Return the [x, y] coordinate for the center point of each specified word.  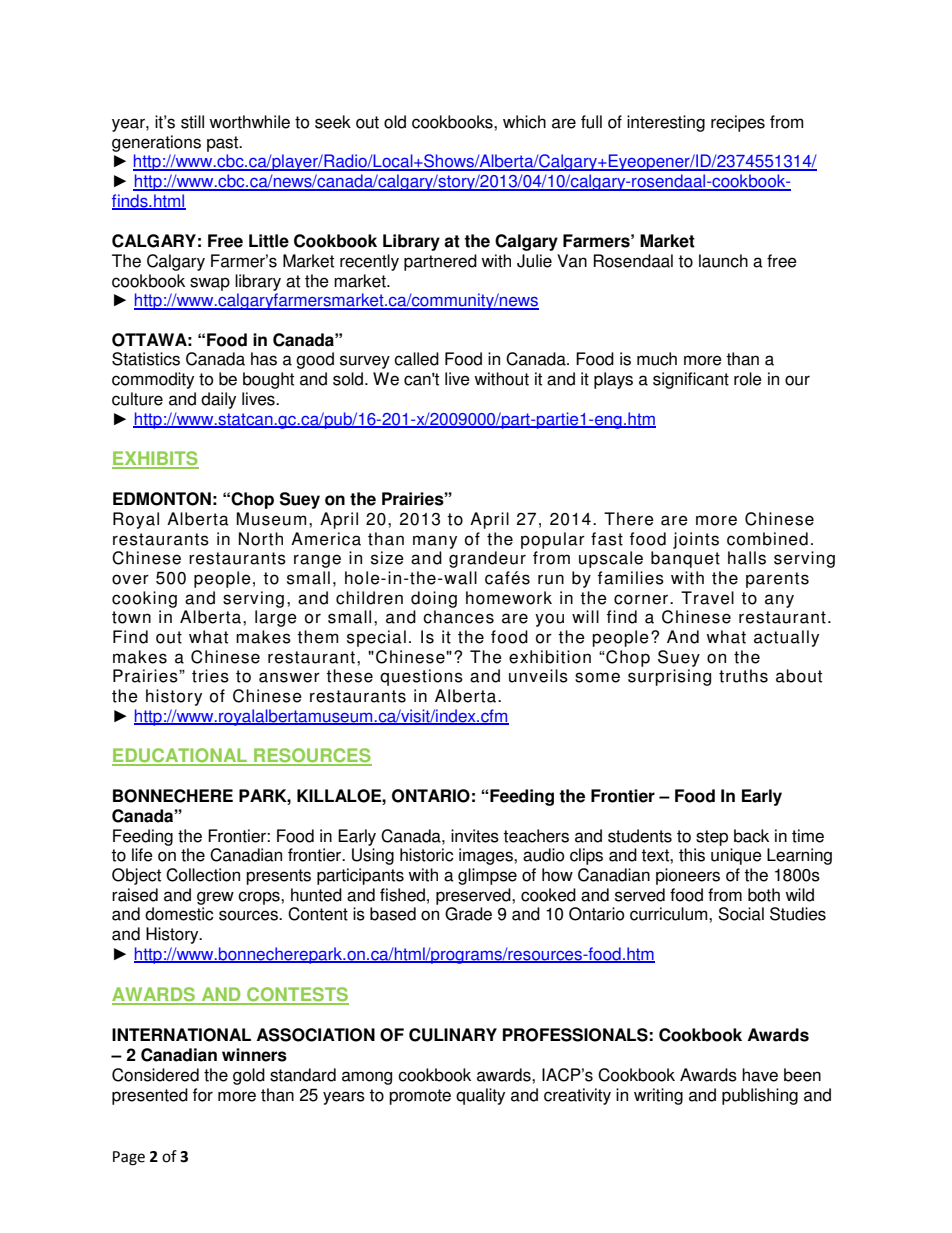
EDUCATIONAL [181, 756]
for [203, 1095]
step [712, 838]
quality [480, 1096]
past [224, 144]
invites [475, 836]
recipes [738, 123]
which [524, 122]
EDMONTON [162, 499]
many [435, 542]
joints [696, 540]
